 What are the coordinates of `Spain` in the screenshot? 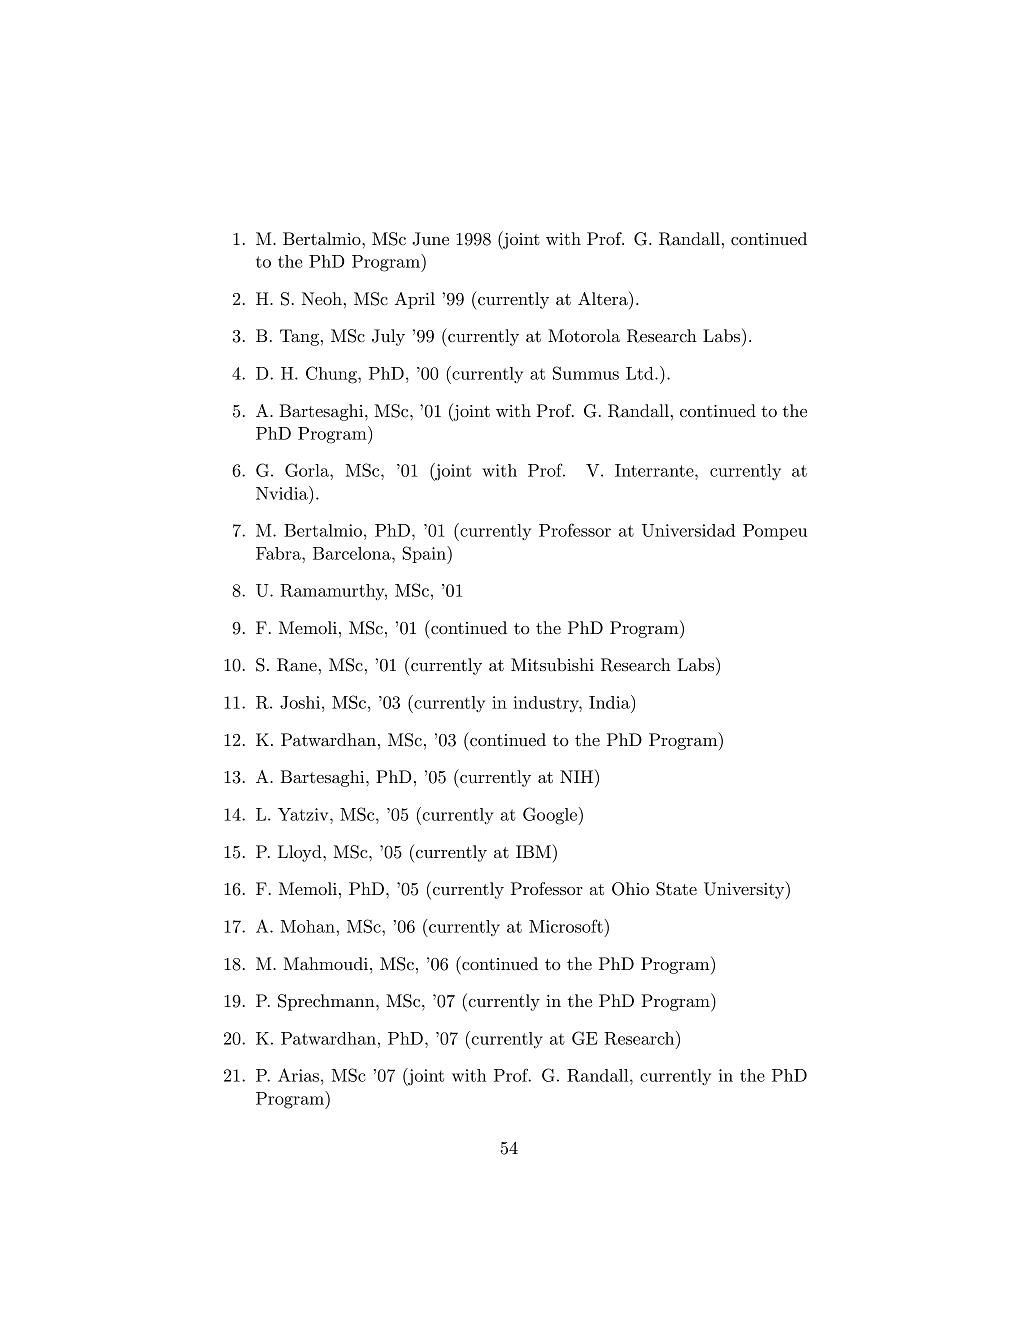 It's located at (425, 555).
